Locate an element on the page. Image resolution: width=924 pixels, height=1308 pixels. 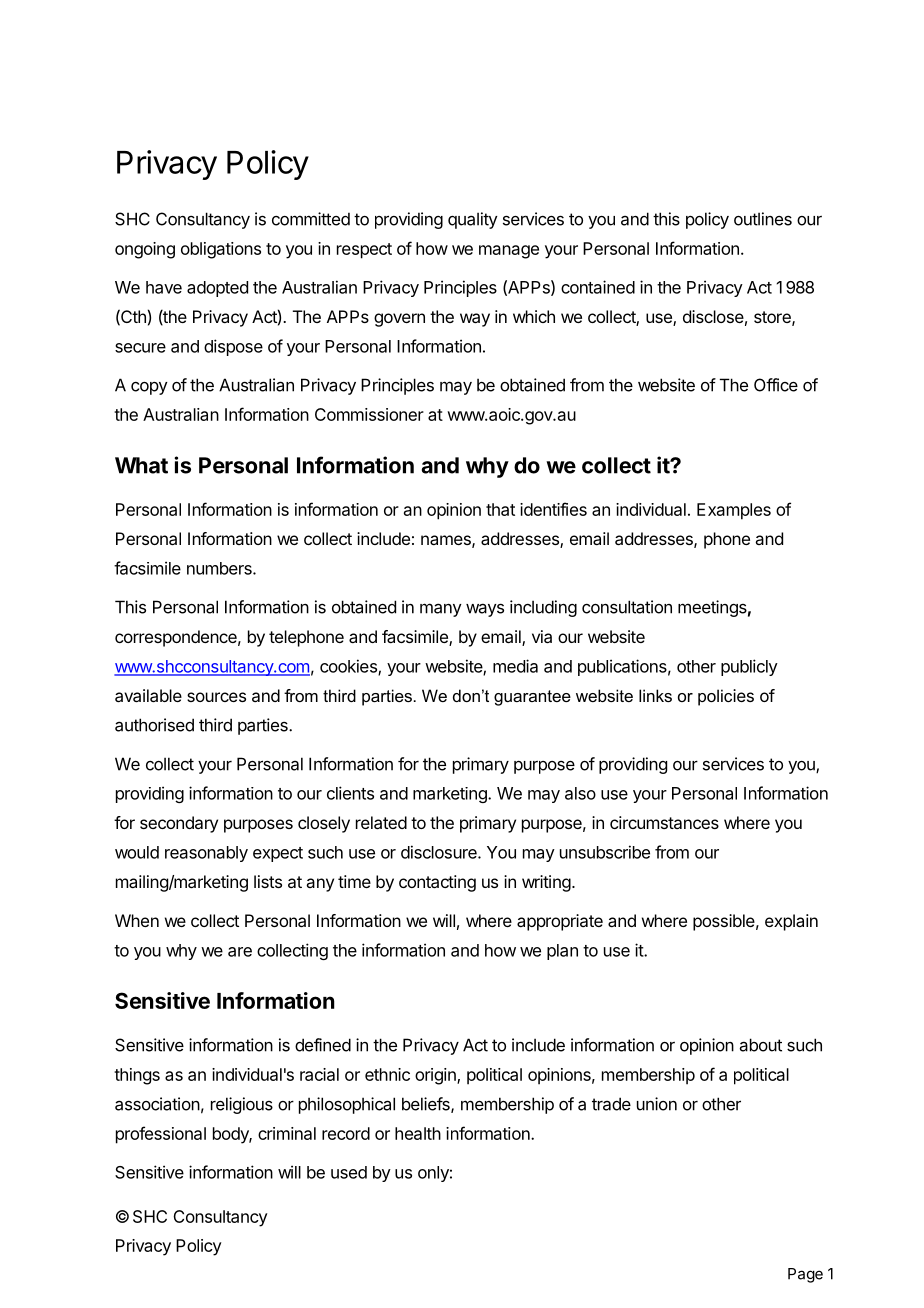
outlines is located at coordinates (763, 219).
